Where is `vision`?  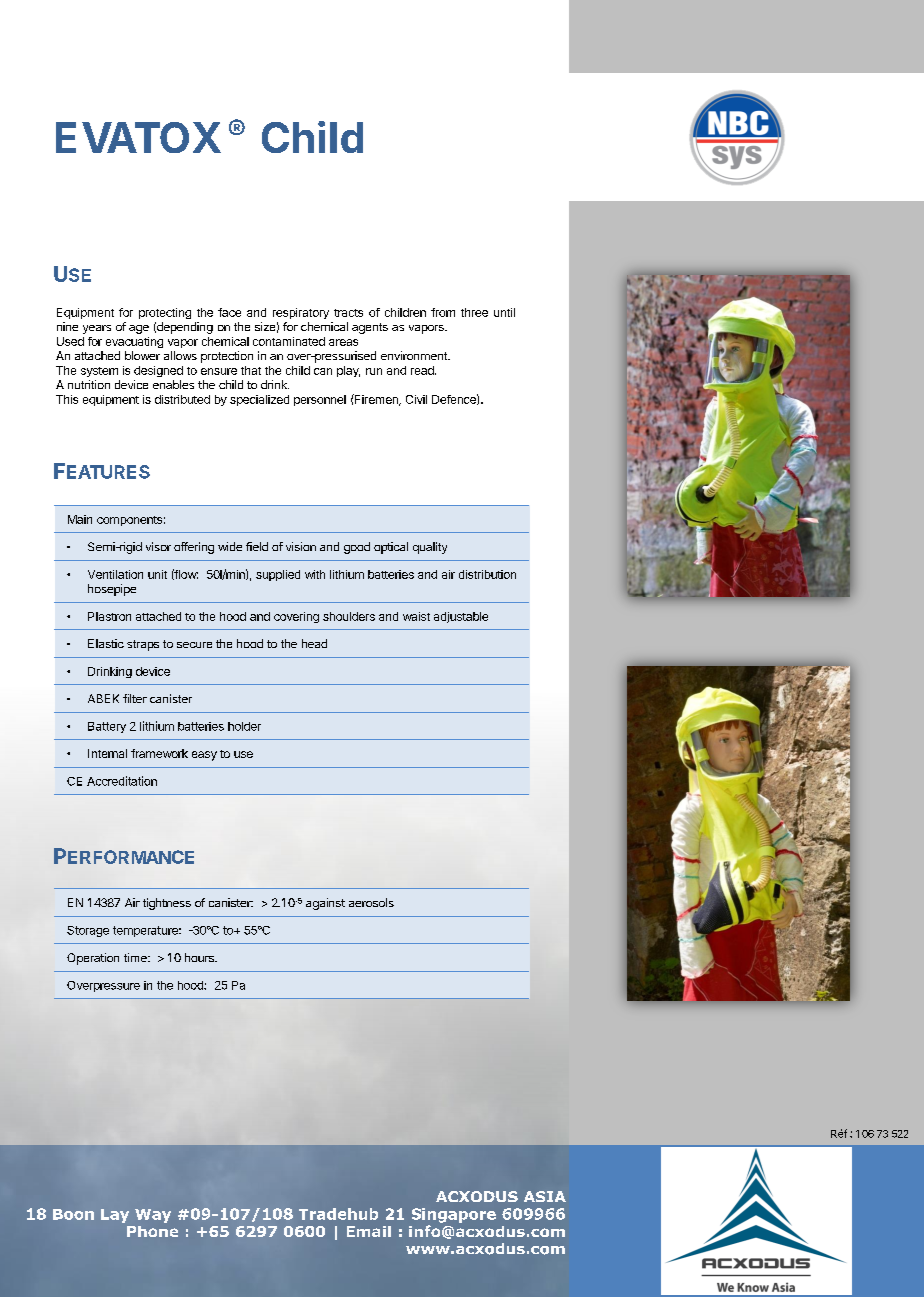 vision is located at coordinates (301, 546).
